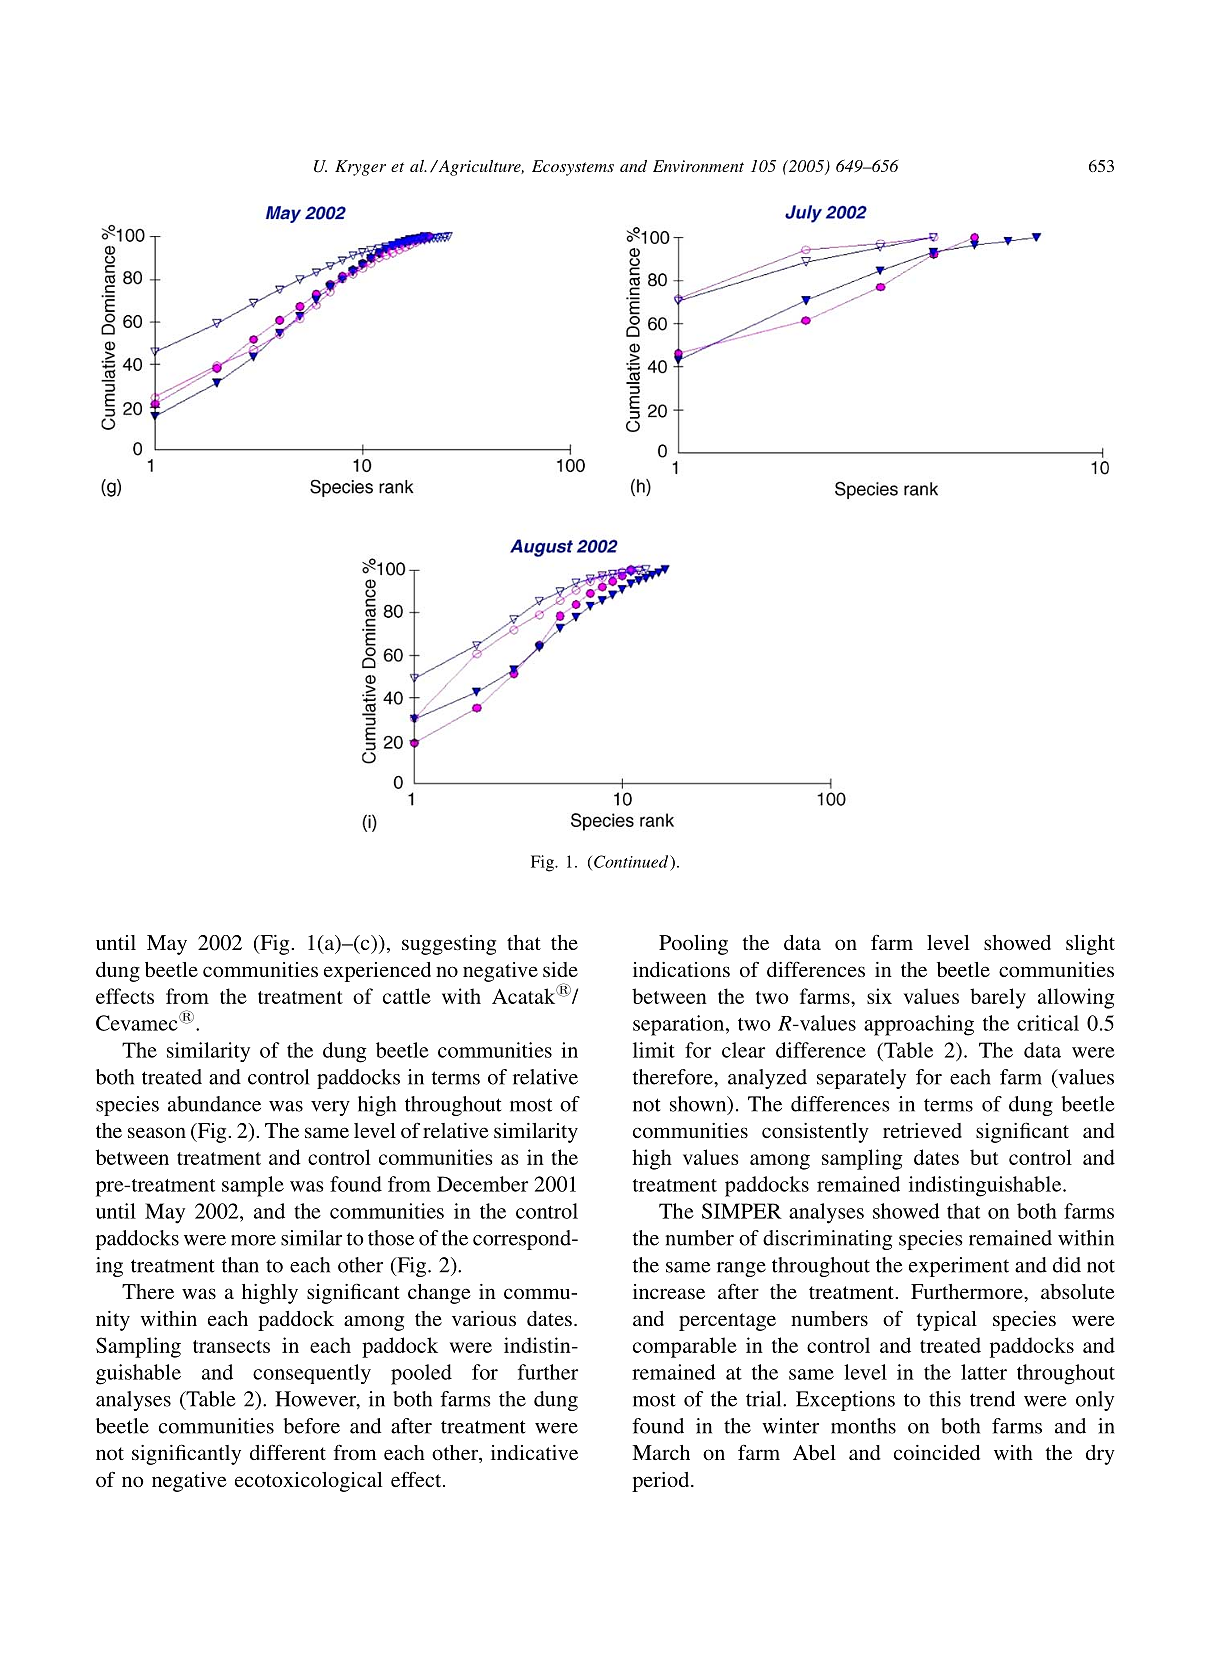 This document has height=1668, width=1221. Describe the element at coordinates (288, 1452) in the document. I see `different` at that location.
